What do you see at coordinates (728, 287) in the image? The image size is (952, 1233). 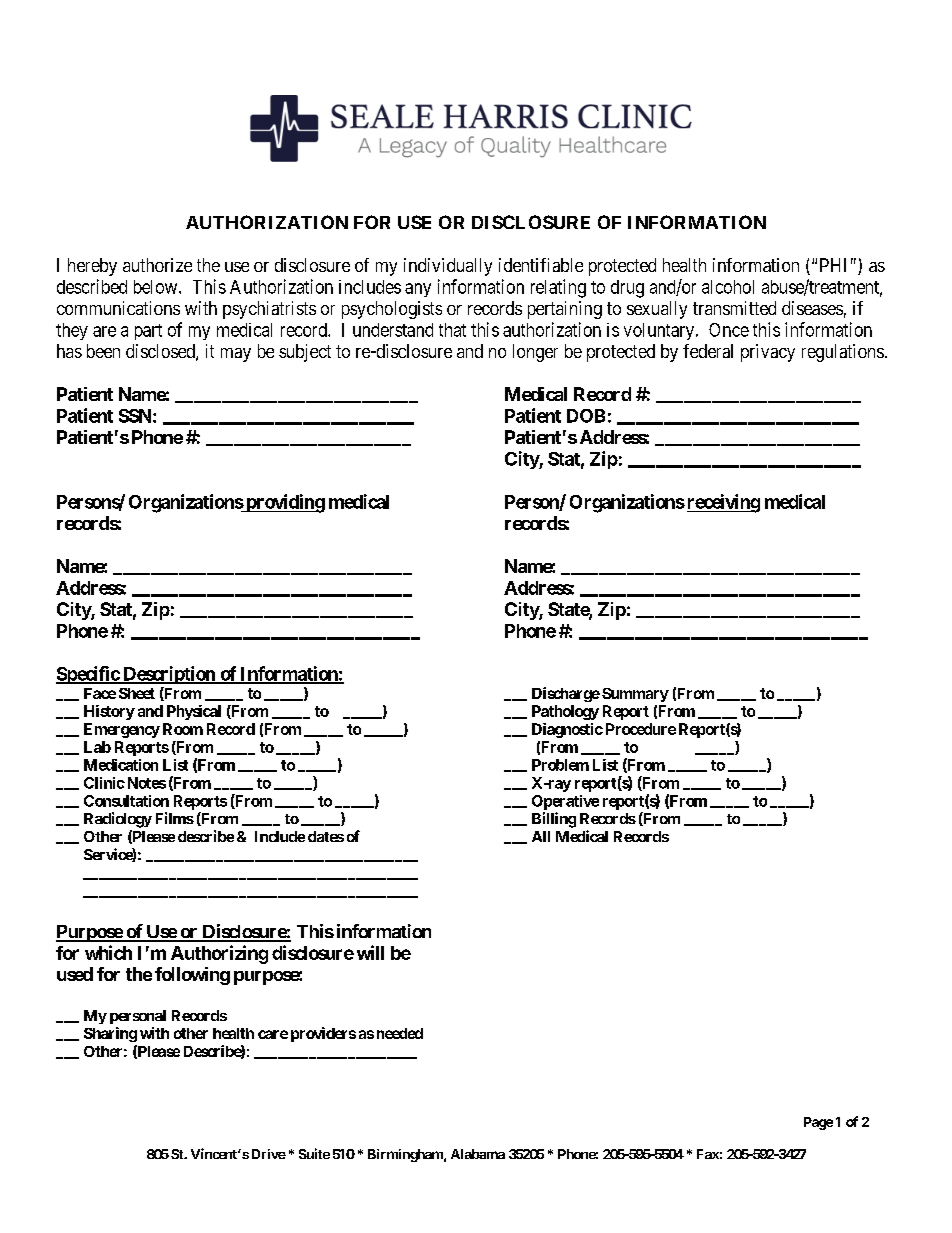 I see `alcohol` at bounding box center [728, 287].
